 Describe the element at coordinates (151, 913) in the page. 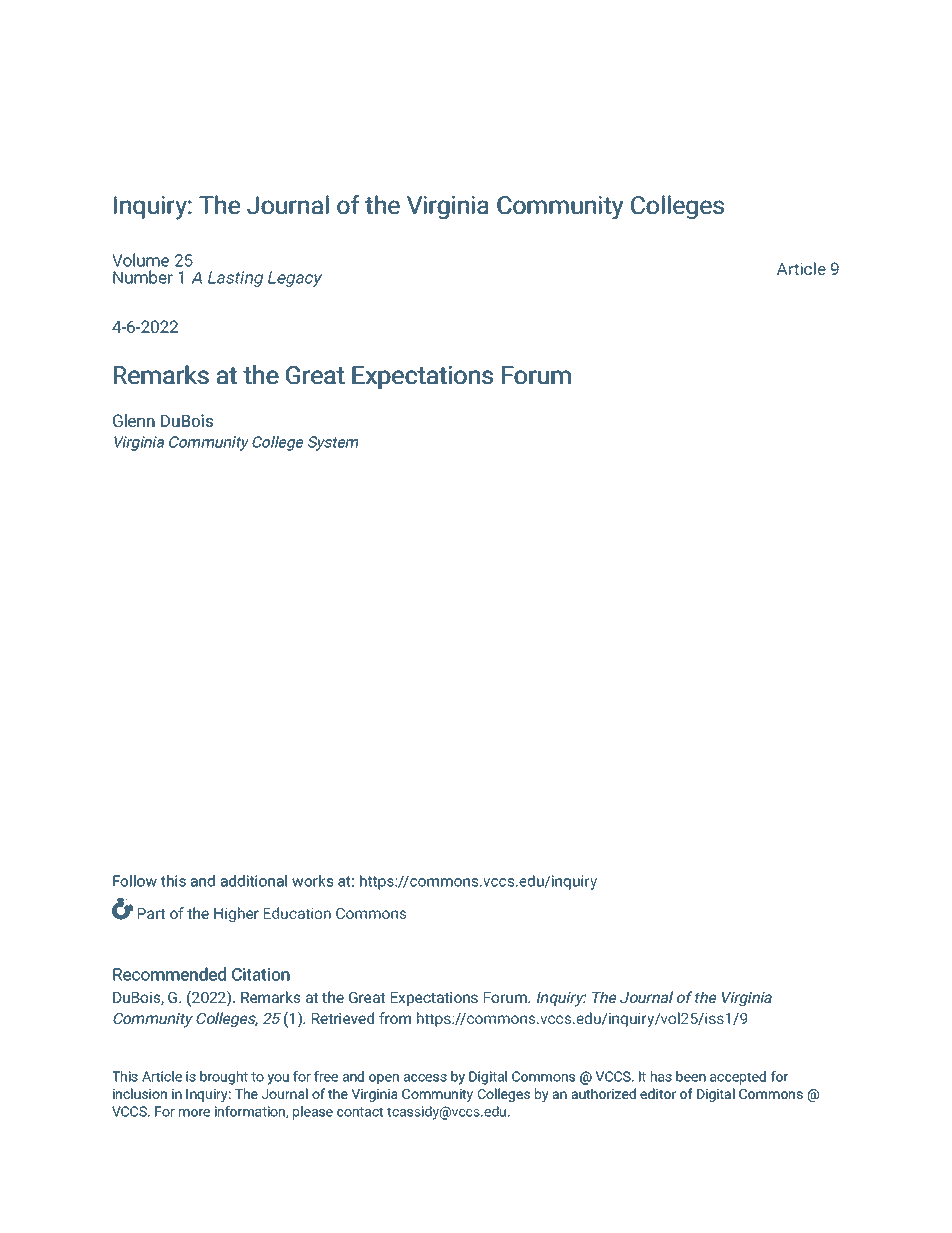

I see `Part` at that location.
